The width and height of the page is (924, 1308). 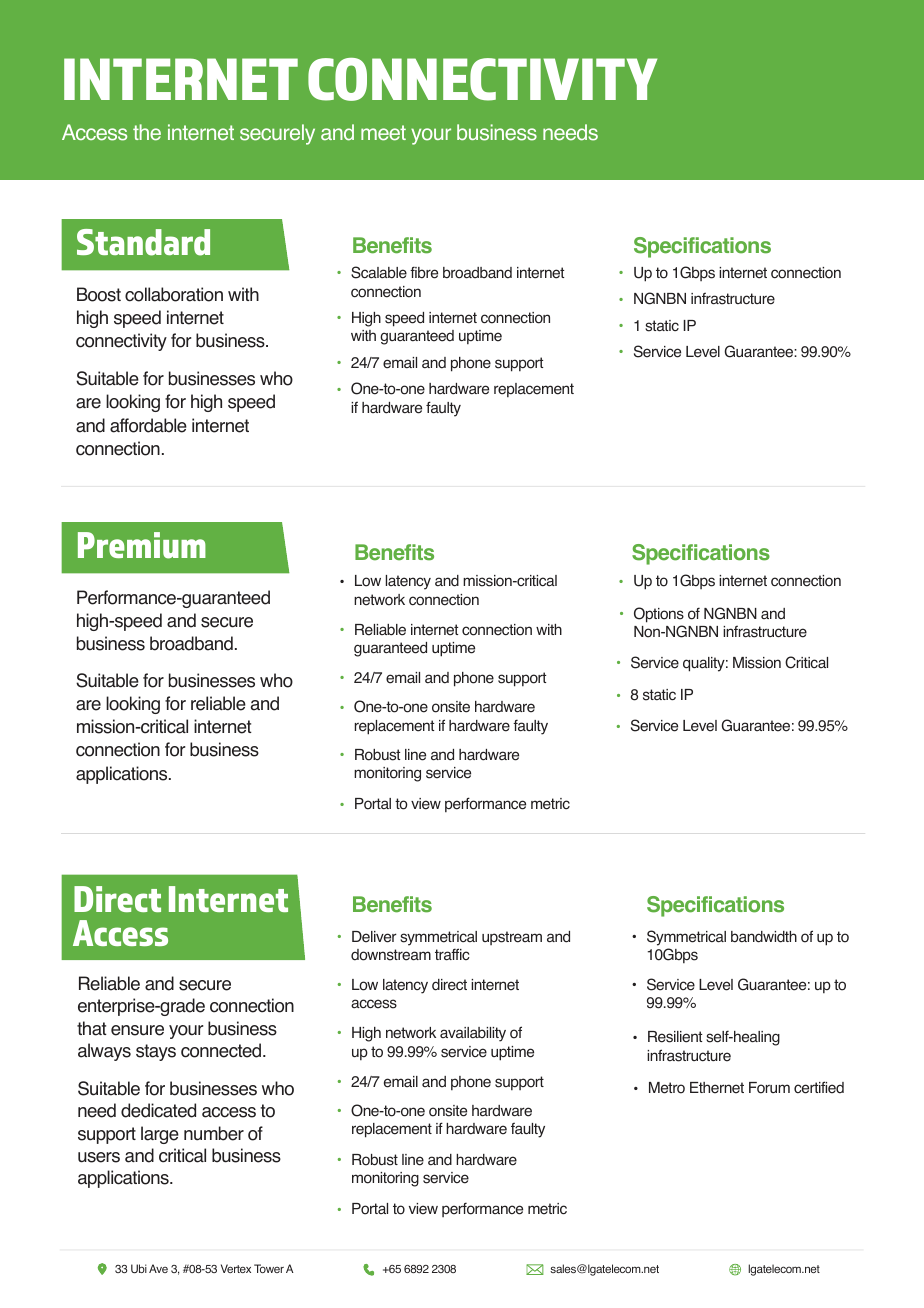 What do you see at coordinates (383, 133) in the page?
I see `meet` at bounding box center [383, 133].
